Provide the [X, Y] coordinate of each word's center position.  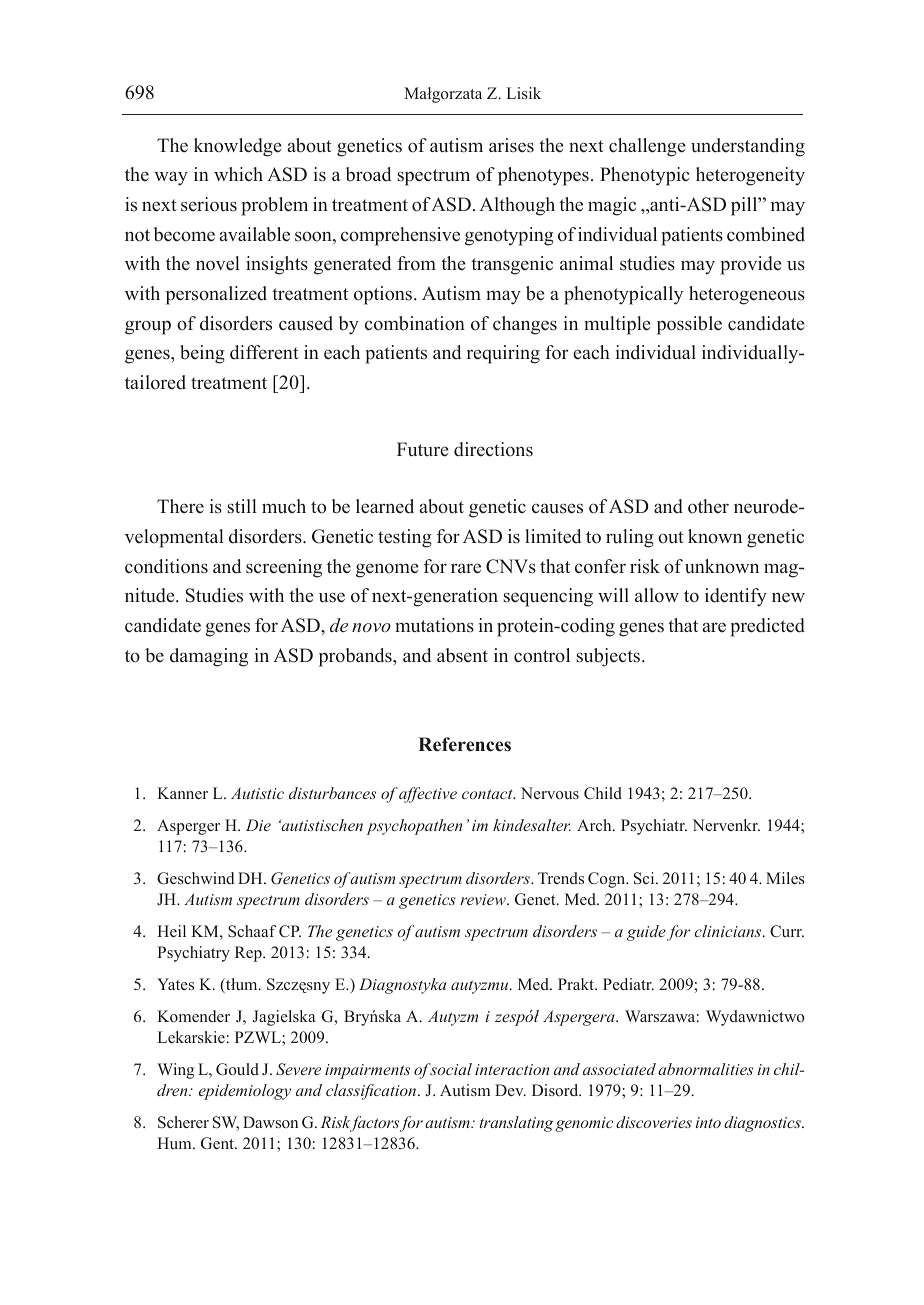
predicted [767, 627]
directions [493, 449]
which [238, 174]
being [202, 354]
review [484, 899]
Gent [218, 1143]
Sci [645, 878]
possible [689, 325]
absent [462, 655]
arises [511, 145]
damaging [209, 657]
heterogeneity [750, 176]
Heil [171, 931]
